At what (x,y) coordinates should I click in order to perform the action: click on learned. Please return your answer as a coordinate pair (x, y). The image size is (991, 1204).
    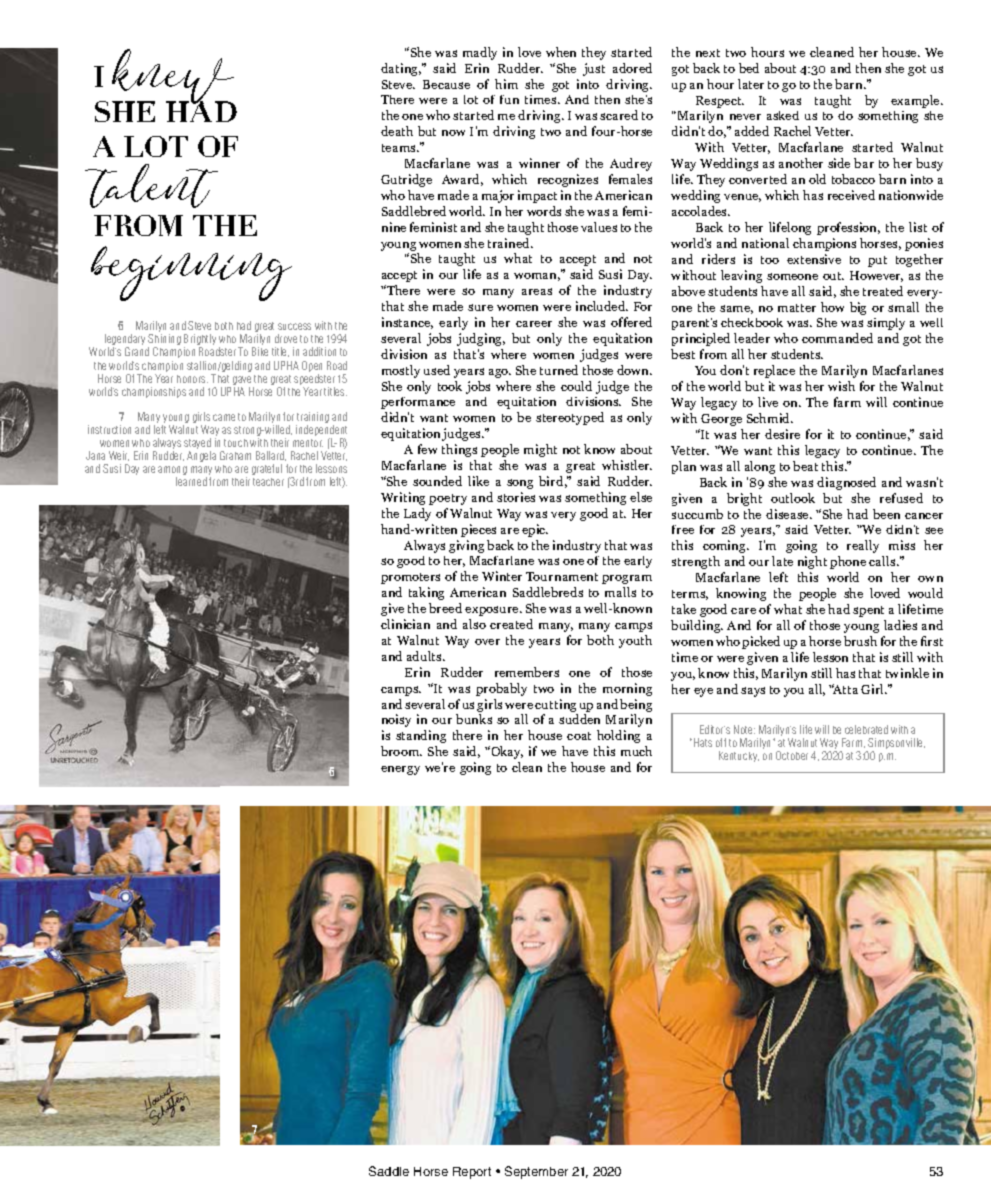
    Looking at the image, I should click on (191, 481).
